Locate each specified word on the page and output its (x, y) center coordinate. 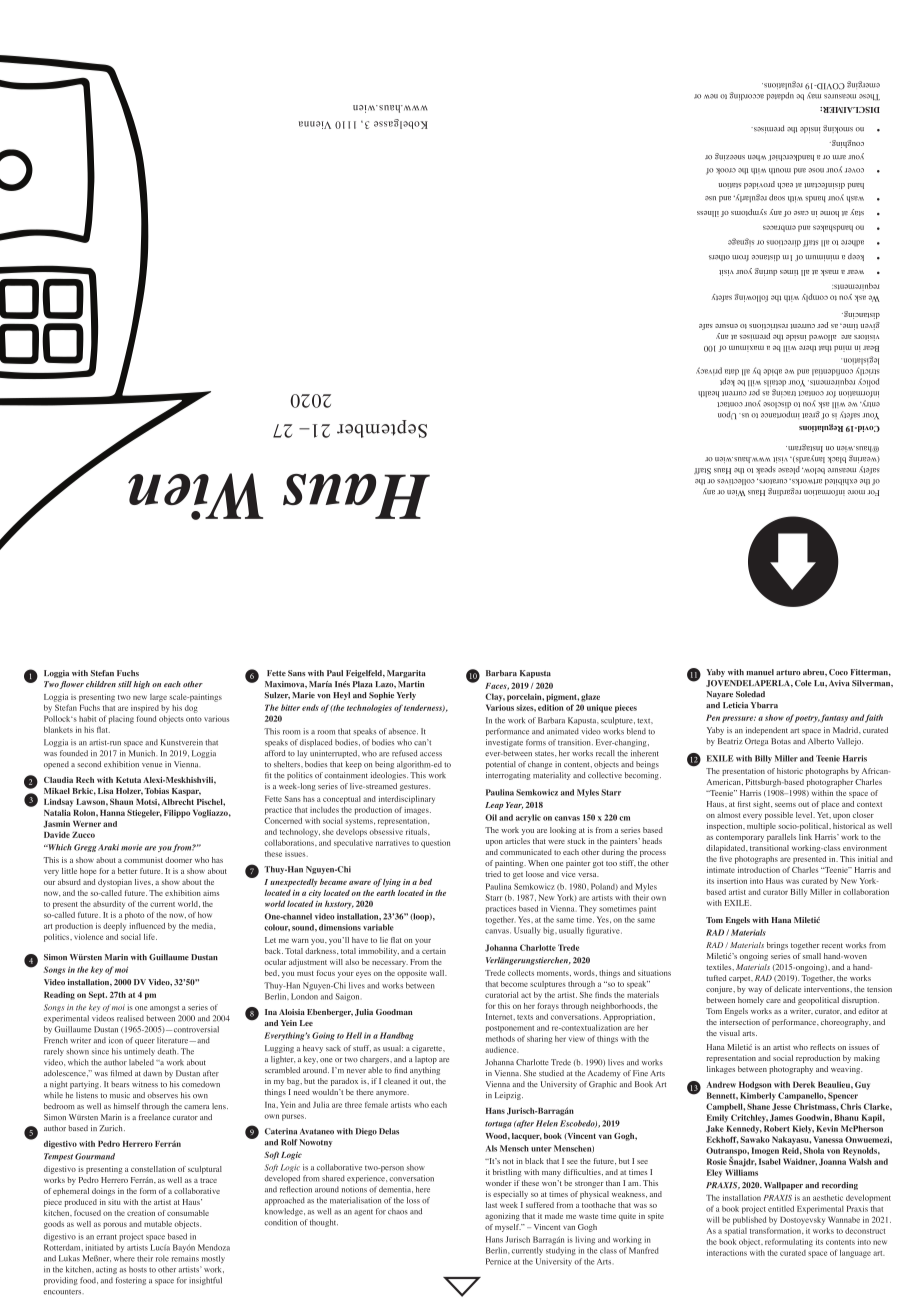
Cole (803, 683)
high (141, 685)
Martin (411, 684)
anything (425, 1071)
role (162, 1258)
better (128, 871)
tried (493, 874)
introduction (759, 870)
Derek (804, 1084)
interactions (727, 1252)
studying (561, 1251)
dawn (152, 1073)
